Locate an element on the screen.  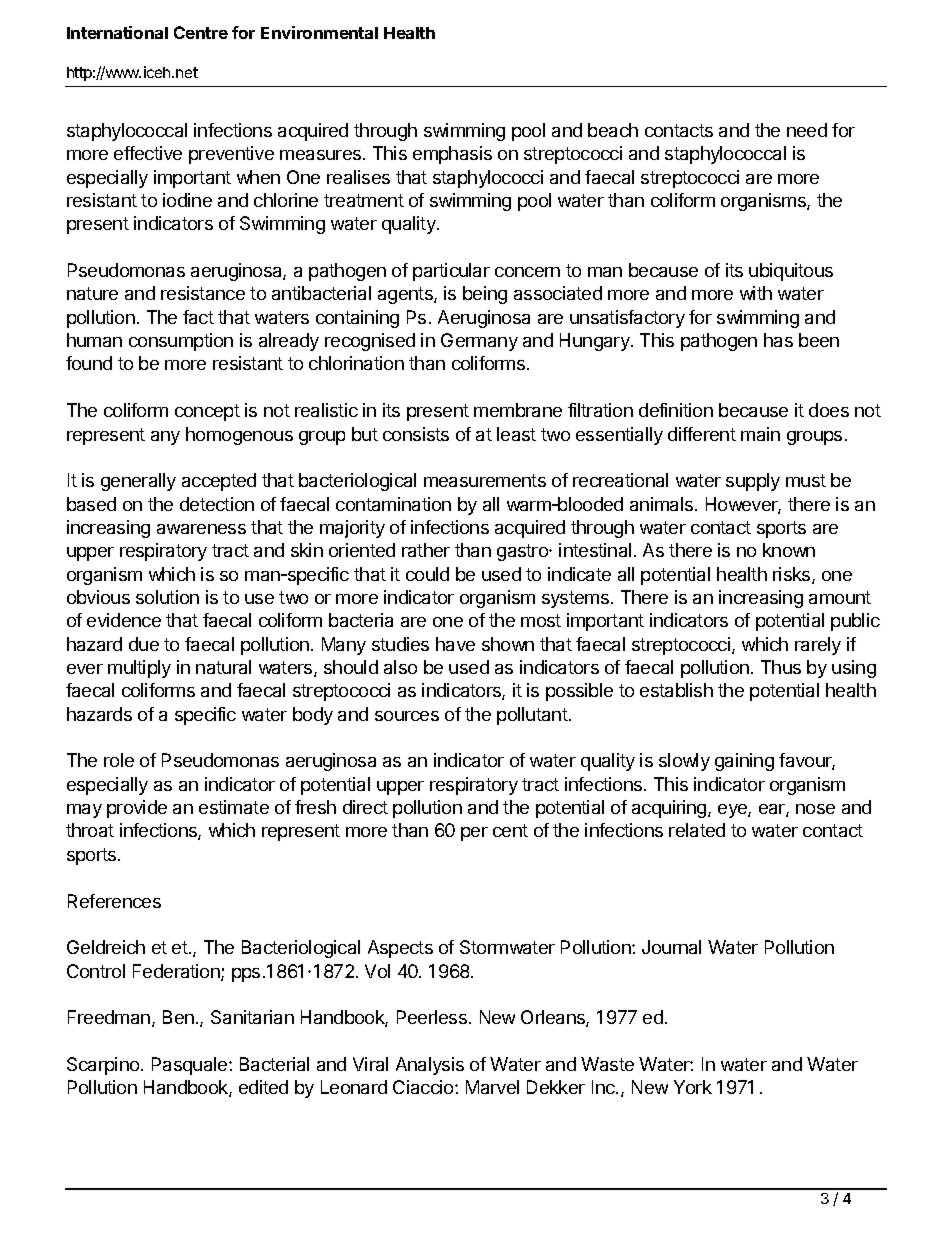
emphasis is located at coordinates (452, 155).
